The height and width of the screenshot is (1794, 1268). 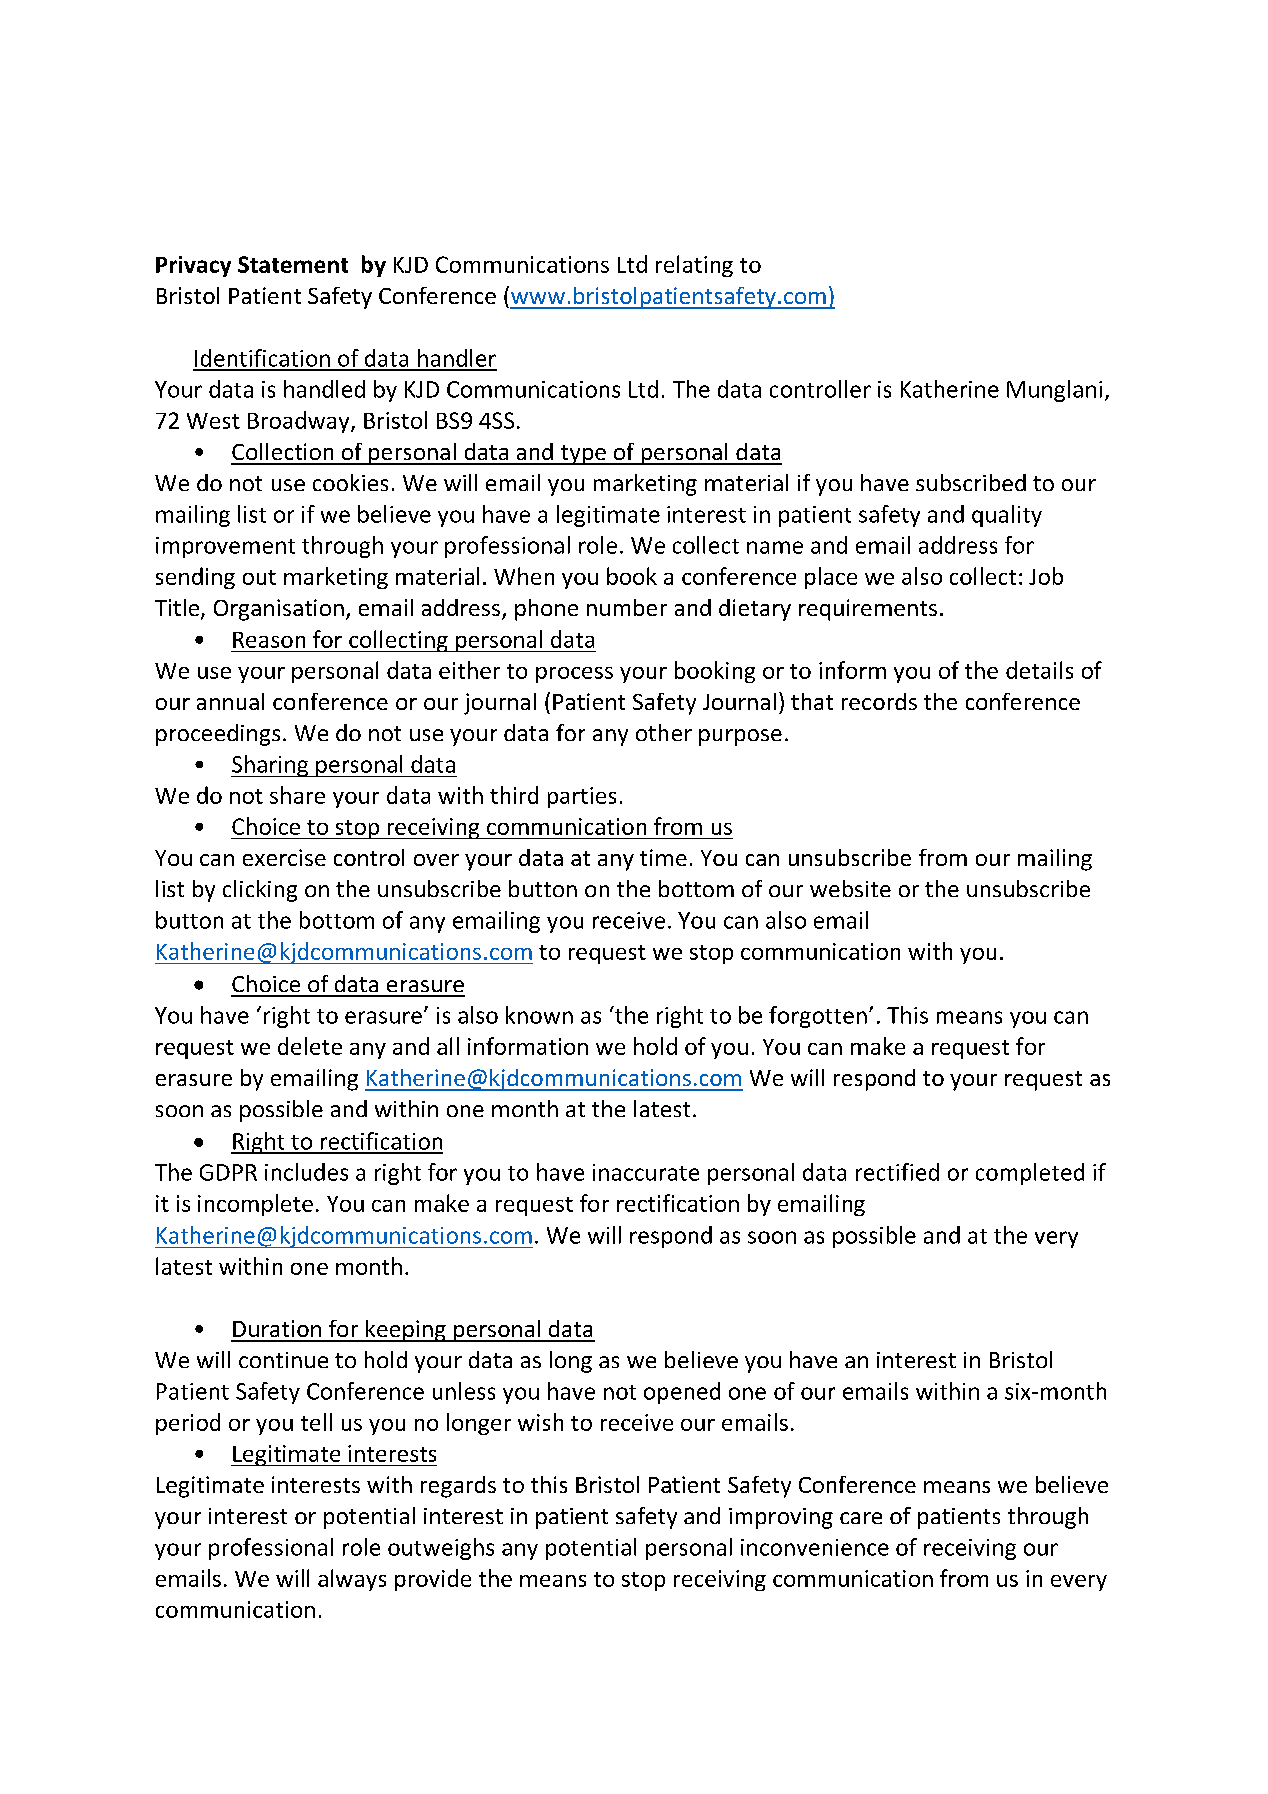 I want to click on subscribed, so click(x=971, y=482).
